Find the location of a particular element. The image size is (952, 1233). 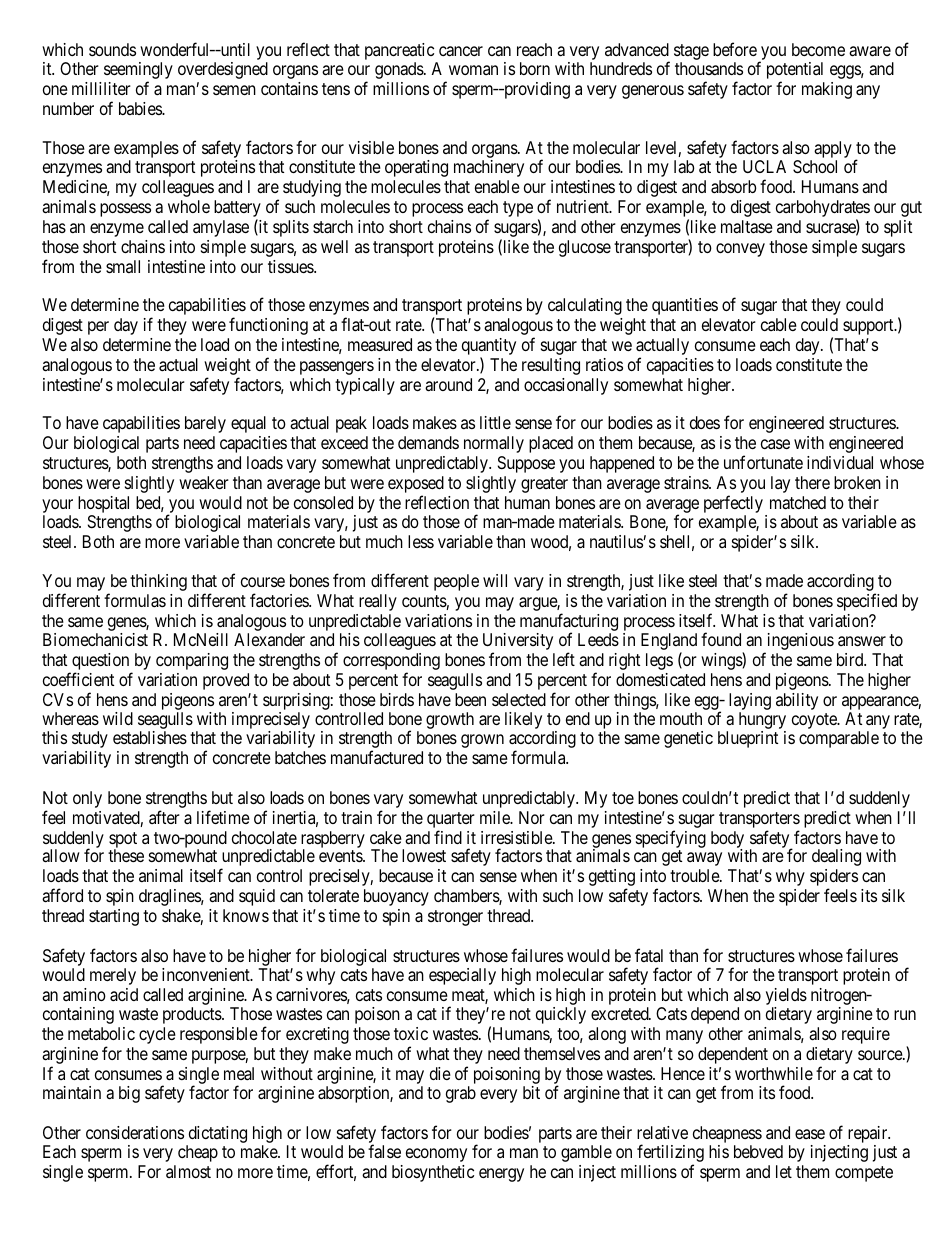

seemingly is located at coordinates (138, 72).
